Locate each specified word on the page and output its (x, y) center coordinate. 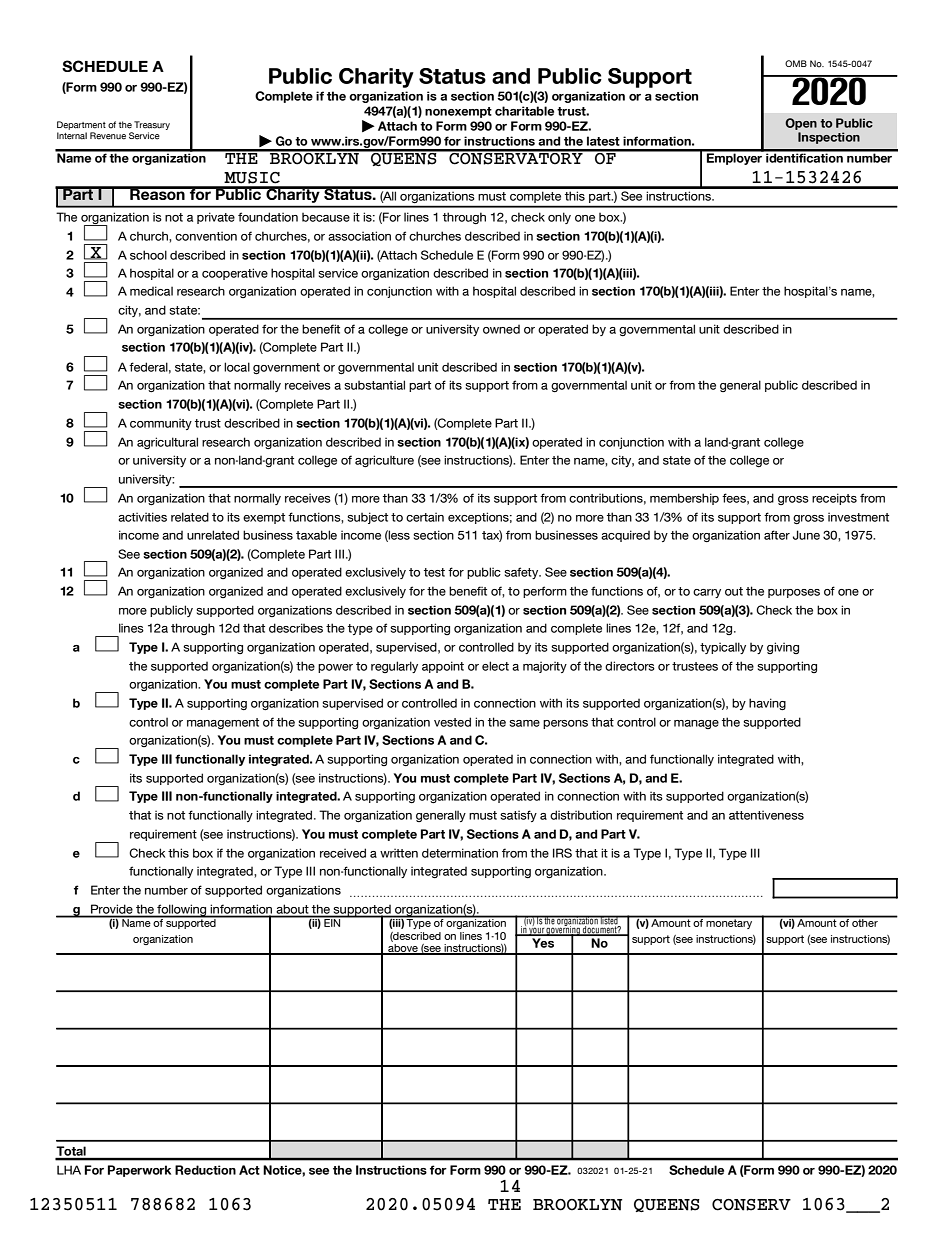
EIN (332, 922)
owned (501, 329)
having (767, 704)
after (777, 535)
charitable (524, 111)
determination (460, 853)
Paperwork (139, 1171)
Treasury (152, 125)
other (865, 922)
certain (425, 517)
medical (151, 291)
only (559, 218)
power (335, 668)
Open (801, 124)
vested (452, 722)
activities (142, 517)
